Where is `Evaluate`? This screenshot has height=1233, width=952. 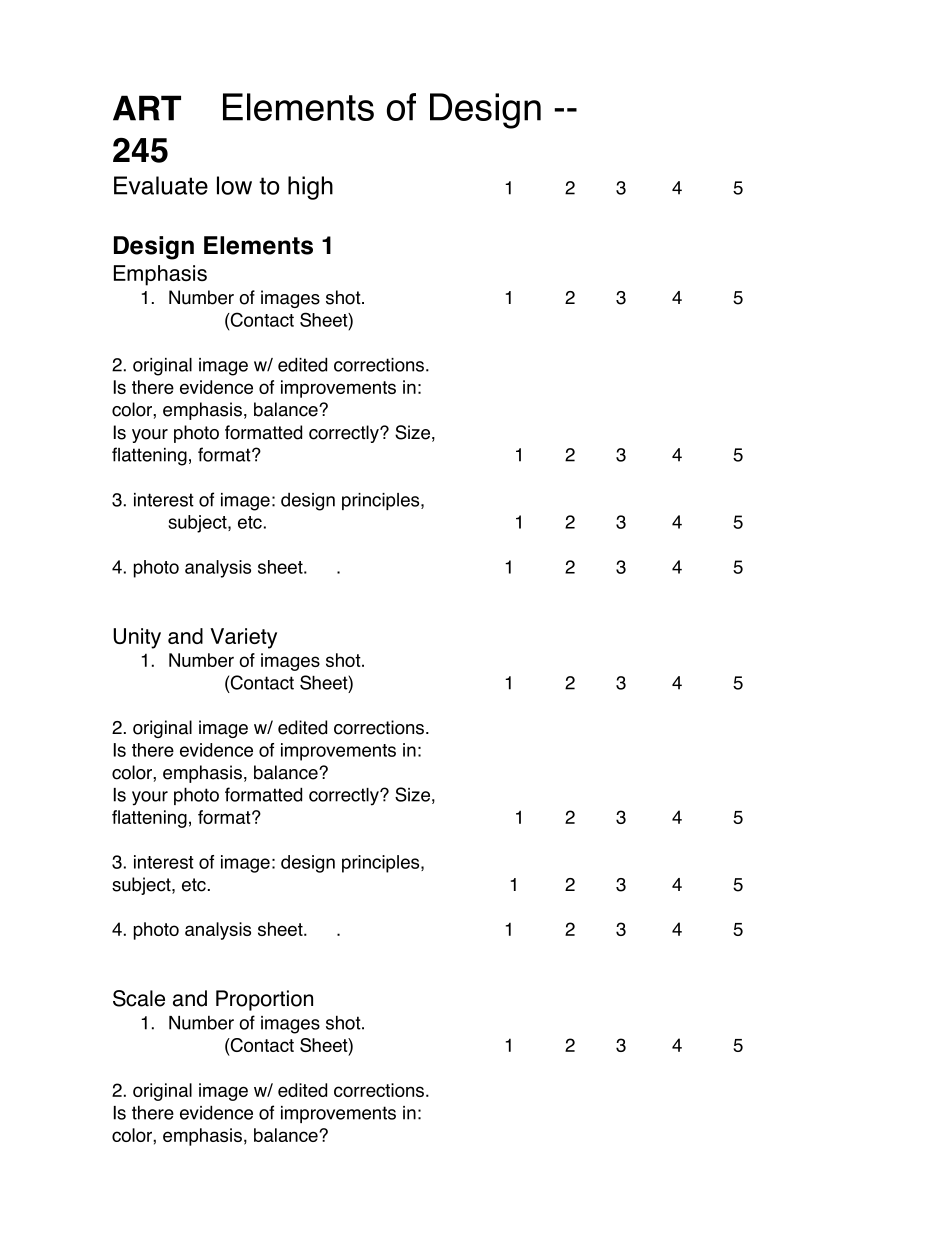
Evaluate is located at coordinates (161, 185).
